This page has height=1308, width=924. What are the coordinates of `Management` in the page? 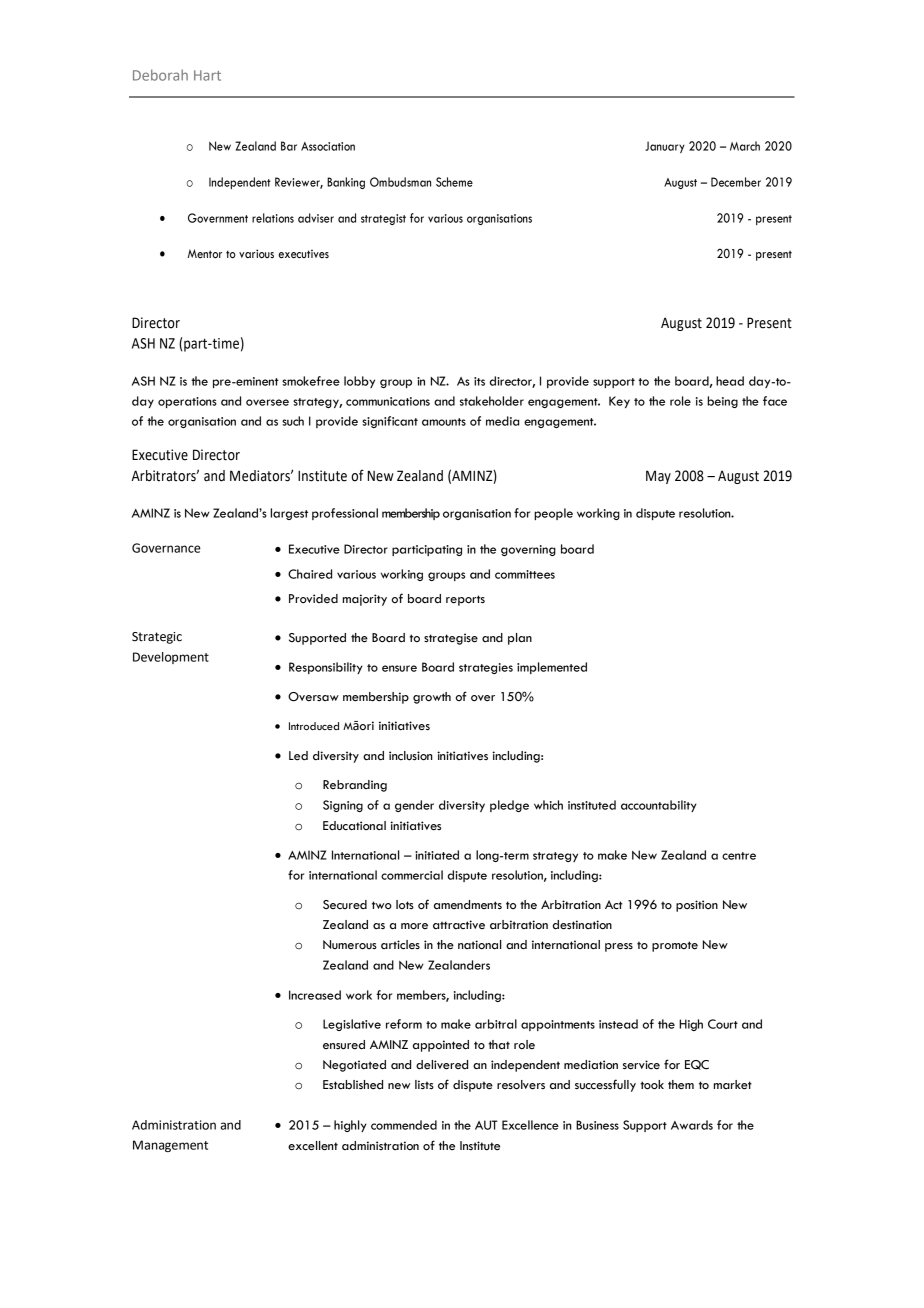 It's located at (170, 1146).
